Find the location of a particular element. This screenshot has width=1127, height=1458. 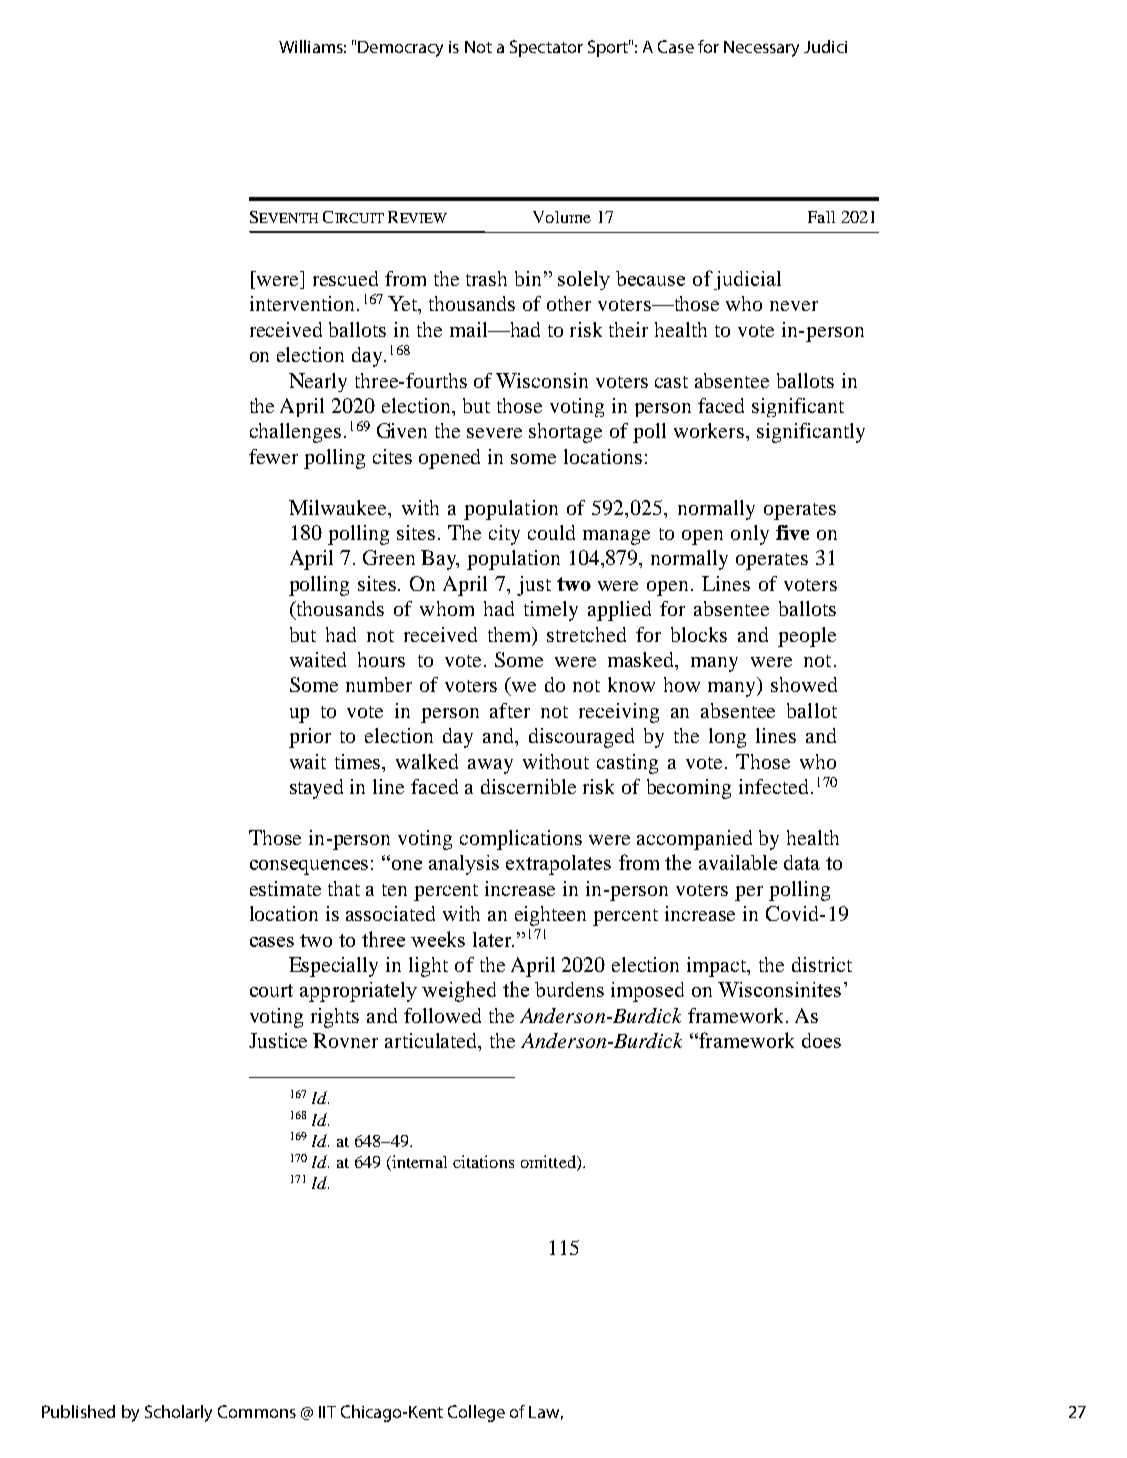

prior is located at coordinates (310, 738).
